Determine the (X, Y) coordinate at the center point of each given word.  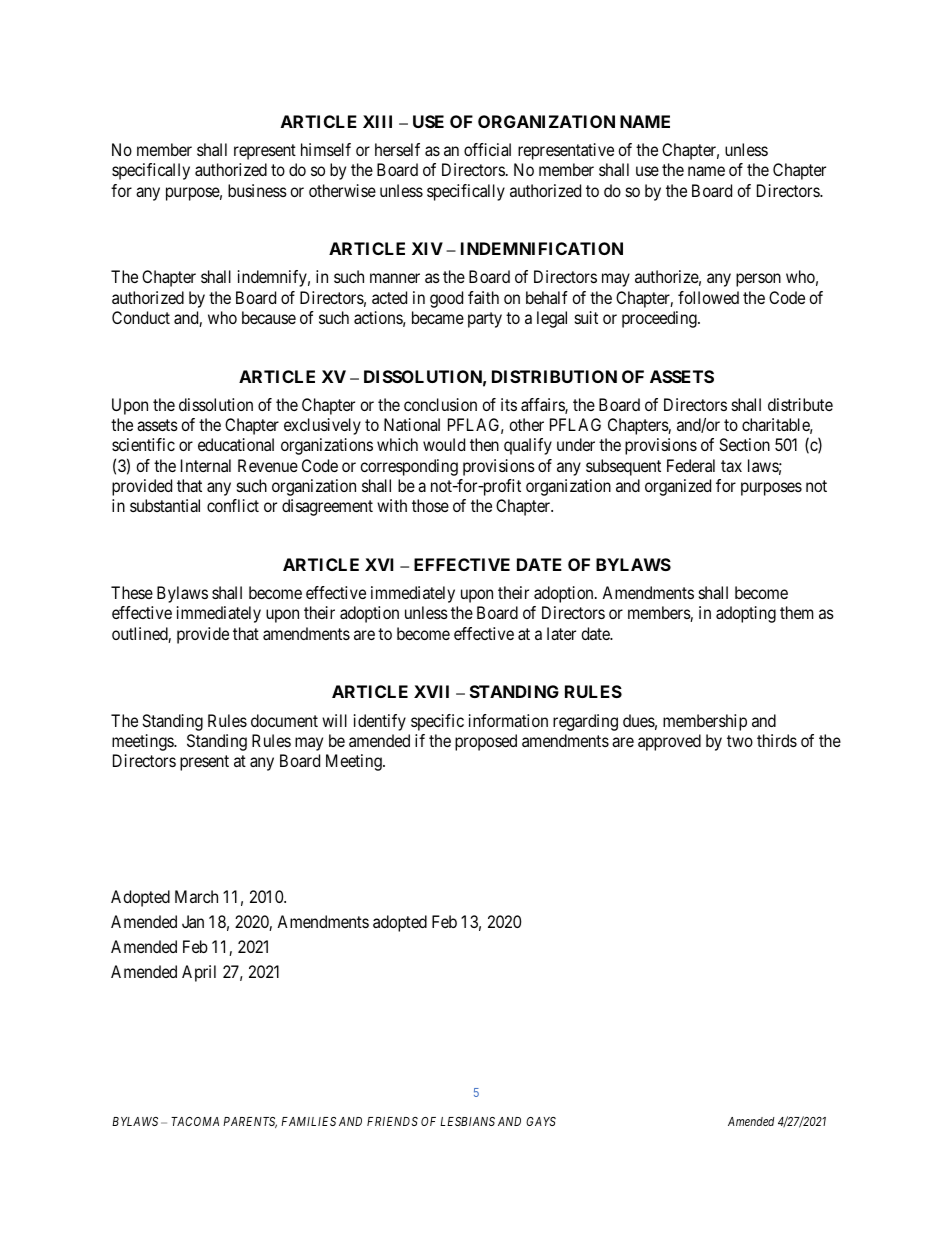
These (132, 592)
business (257, 190)
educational (236, 444)
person (758, 280)
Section (744, 444)
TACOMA (195, 1121)
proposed (486, 742)
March (196, 896)
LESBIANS (467, 1121)
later (561, 633)
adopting (746, 614)
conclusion (440, 404)
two (740, 741)
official (487, 149)
